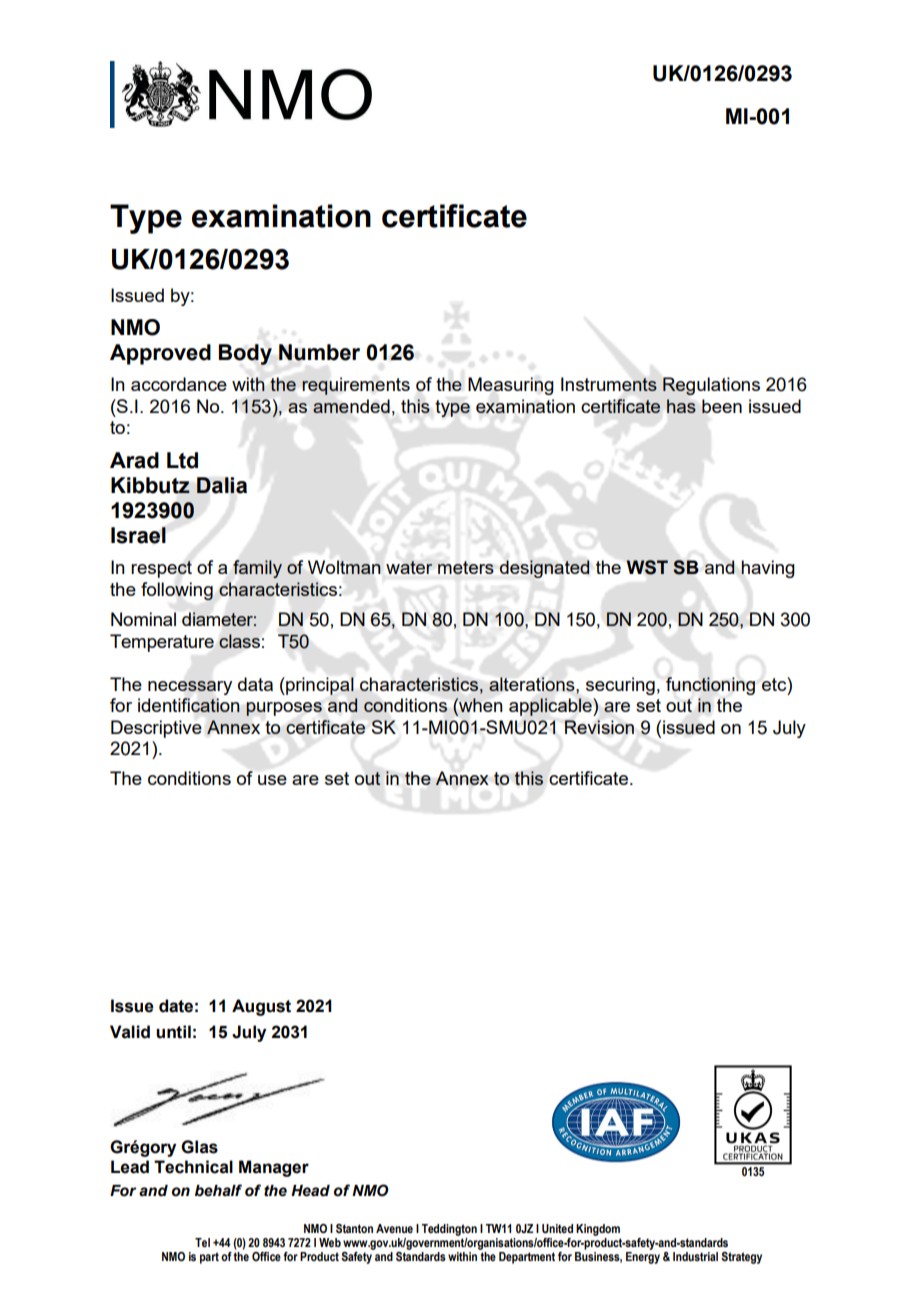 The height and width of the screenshot is (1308, 924). I want to click on Tel, so click(202, 1242).
